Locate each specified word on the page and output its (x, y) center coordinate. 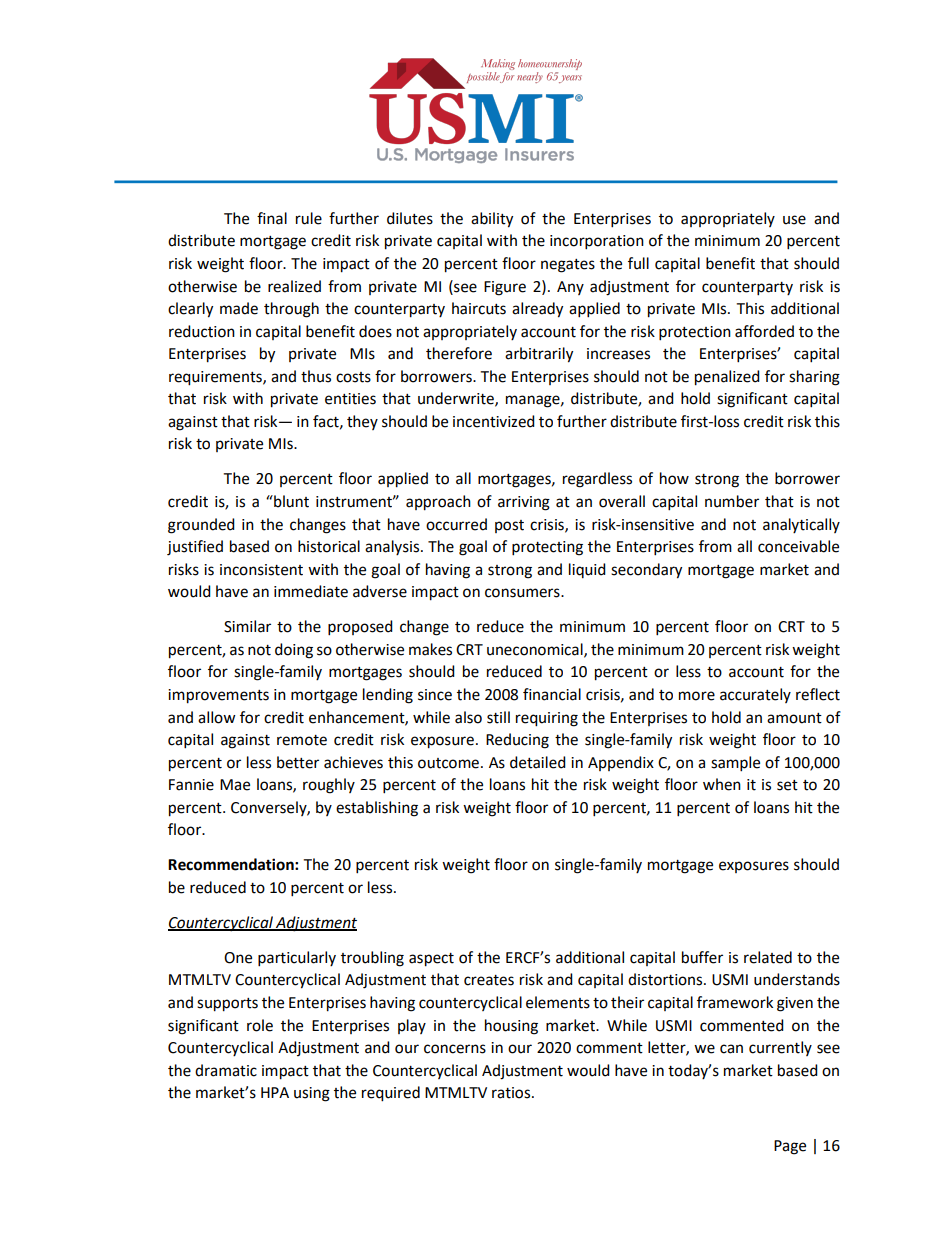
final (272, 218)
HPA (275, 1092)
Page (790, 1147)
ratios (512, 1093)
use (794, 220)
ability (492, 220)
